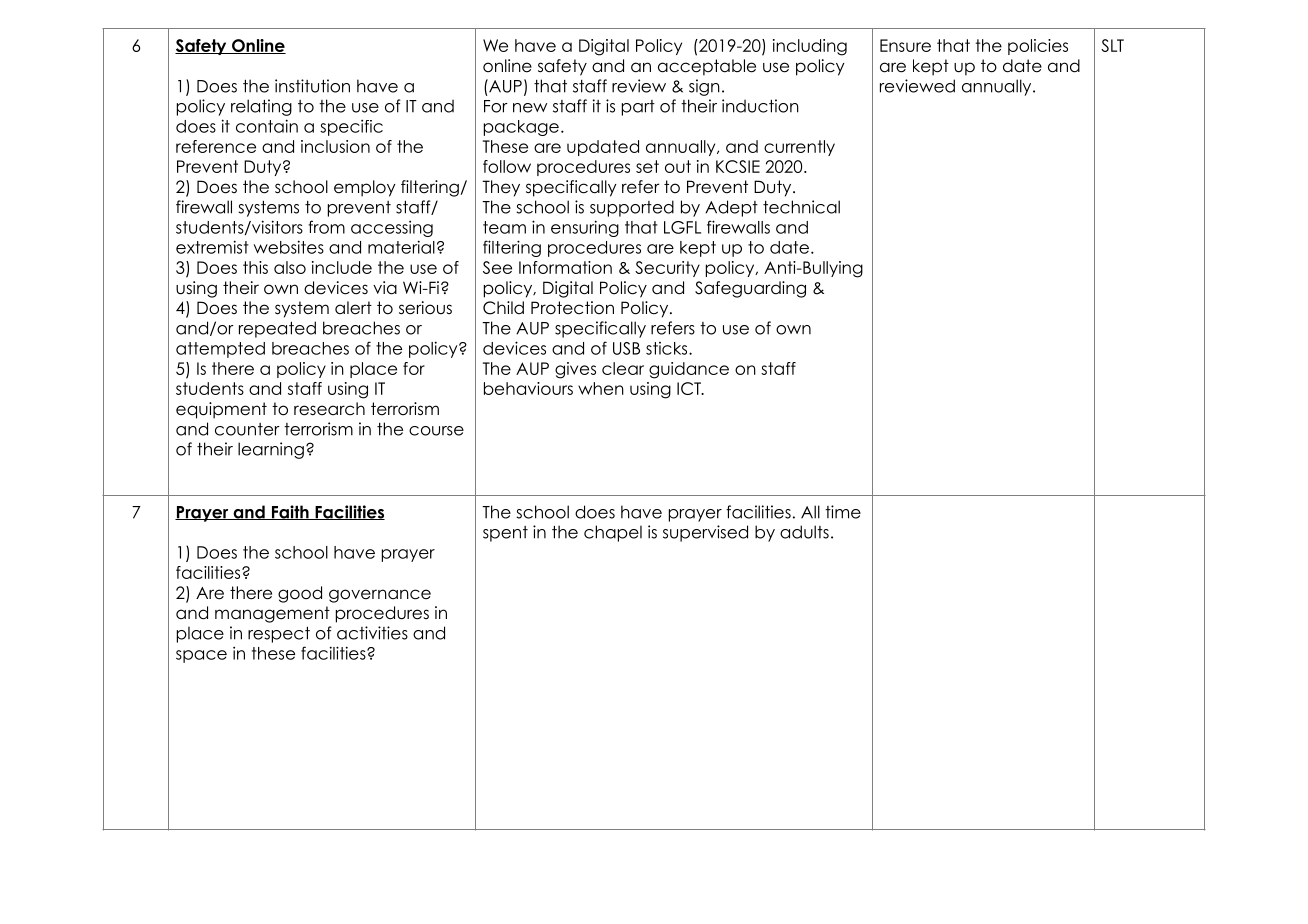  Describe the element at coordinates (750, 289) in the screenshot. I see `Safeguarding` at that location.
